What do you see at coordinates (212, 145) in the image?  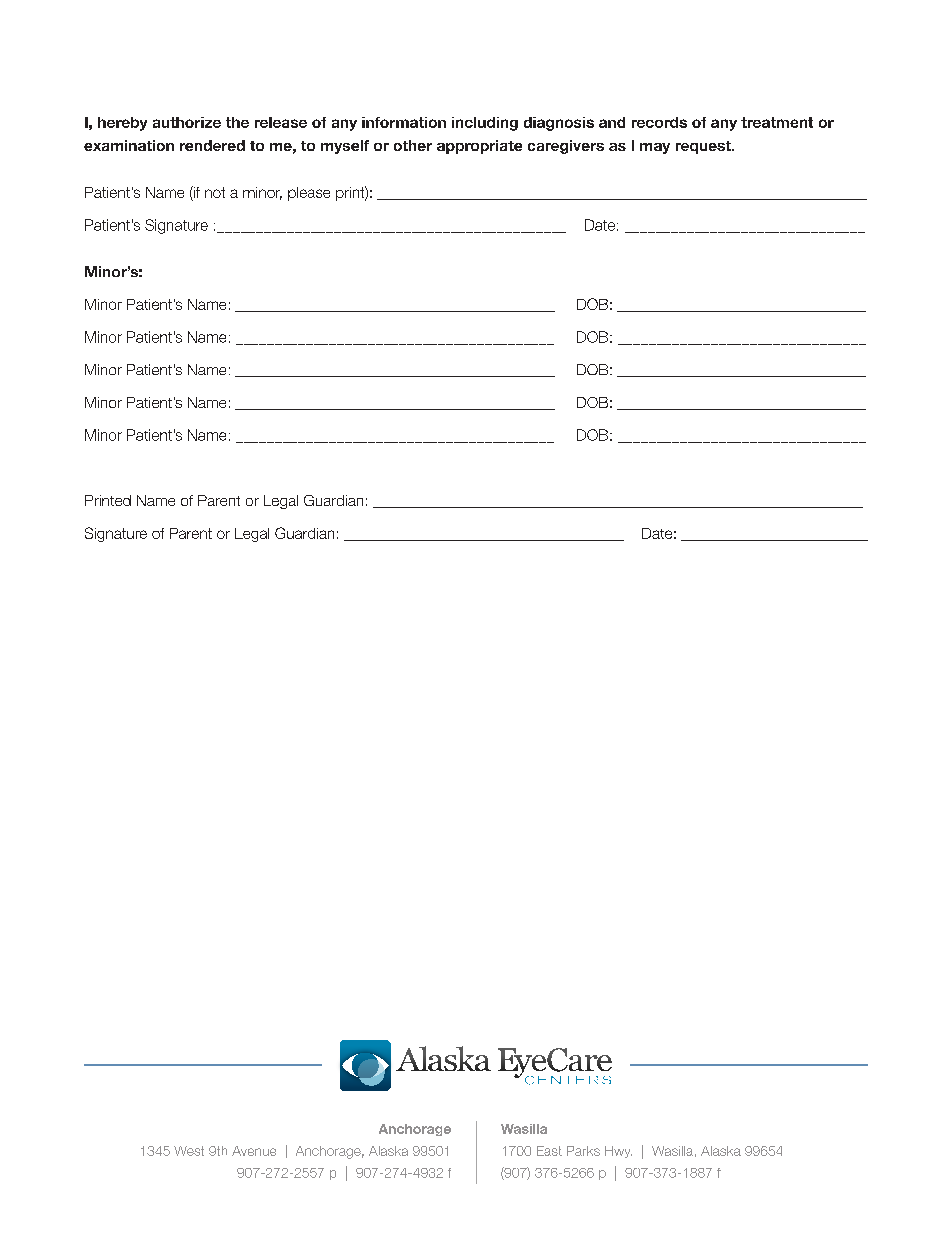 I see `rendered` at bounding box center [212, 145].
